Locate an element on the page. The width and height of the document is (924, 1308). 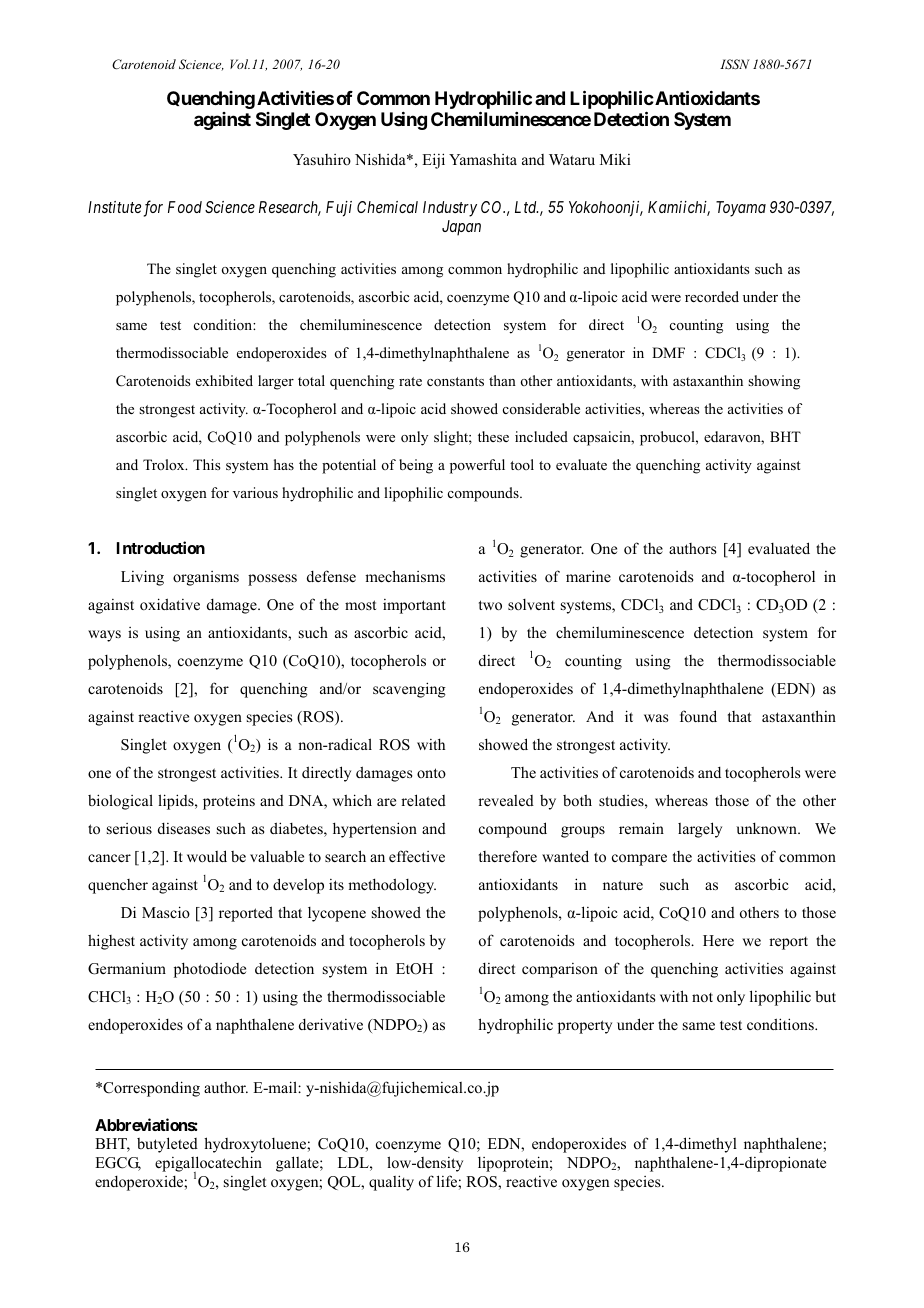
important is located at coordinates (414, 606).
